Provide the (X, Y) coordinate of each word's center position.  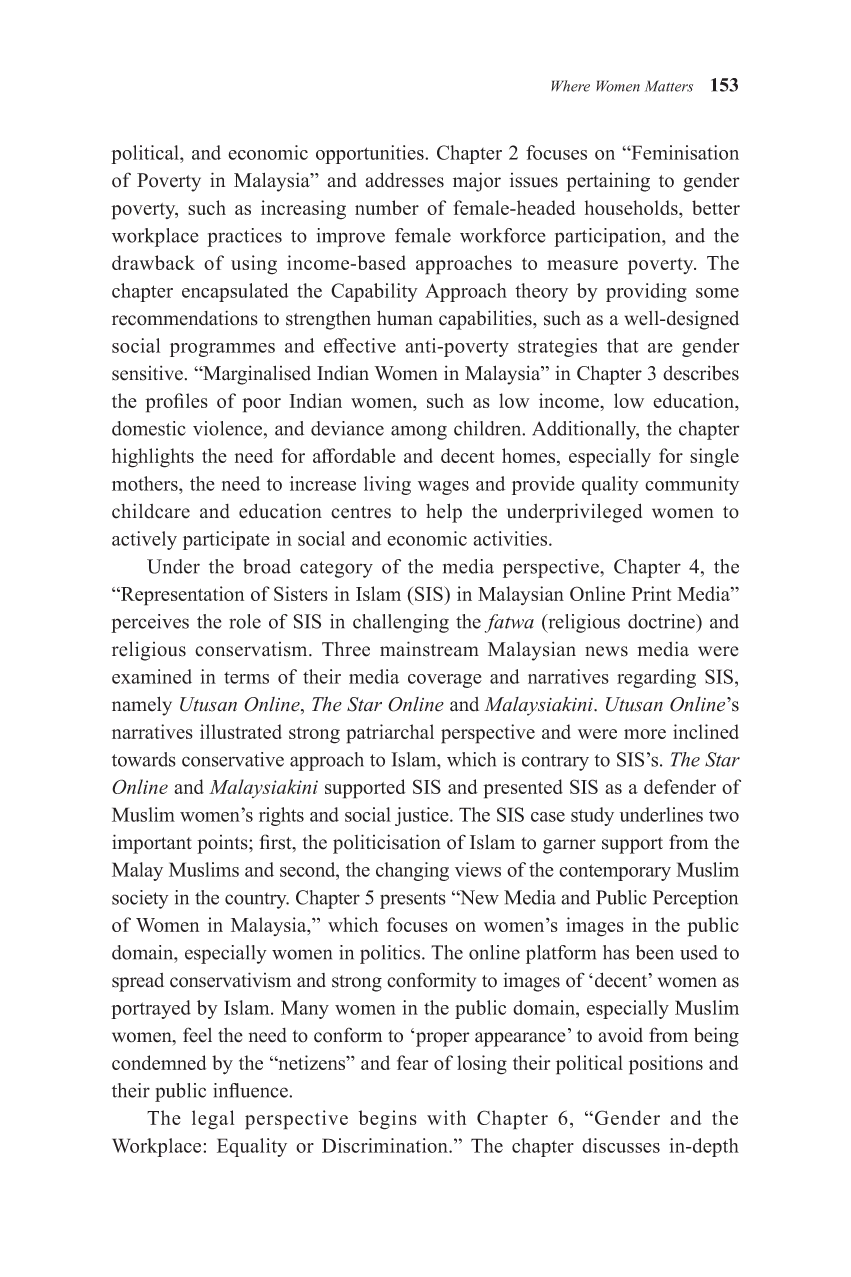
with (446, 1117)
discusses (621, 1145)
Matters (669, 86)
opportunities (371, 154)
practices (244, 237)
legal (213, 1120)
